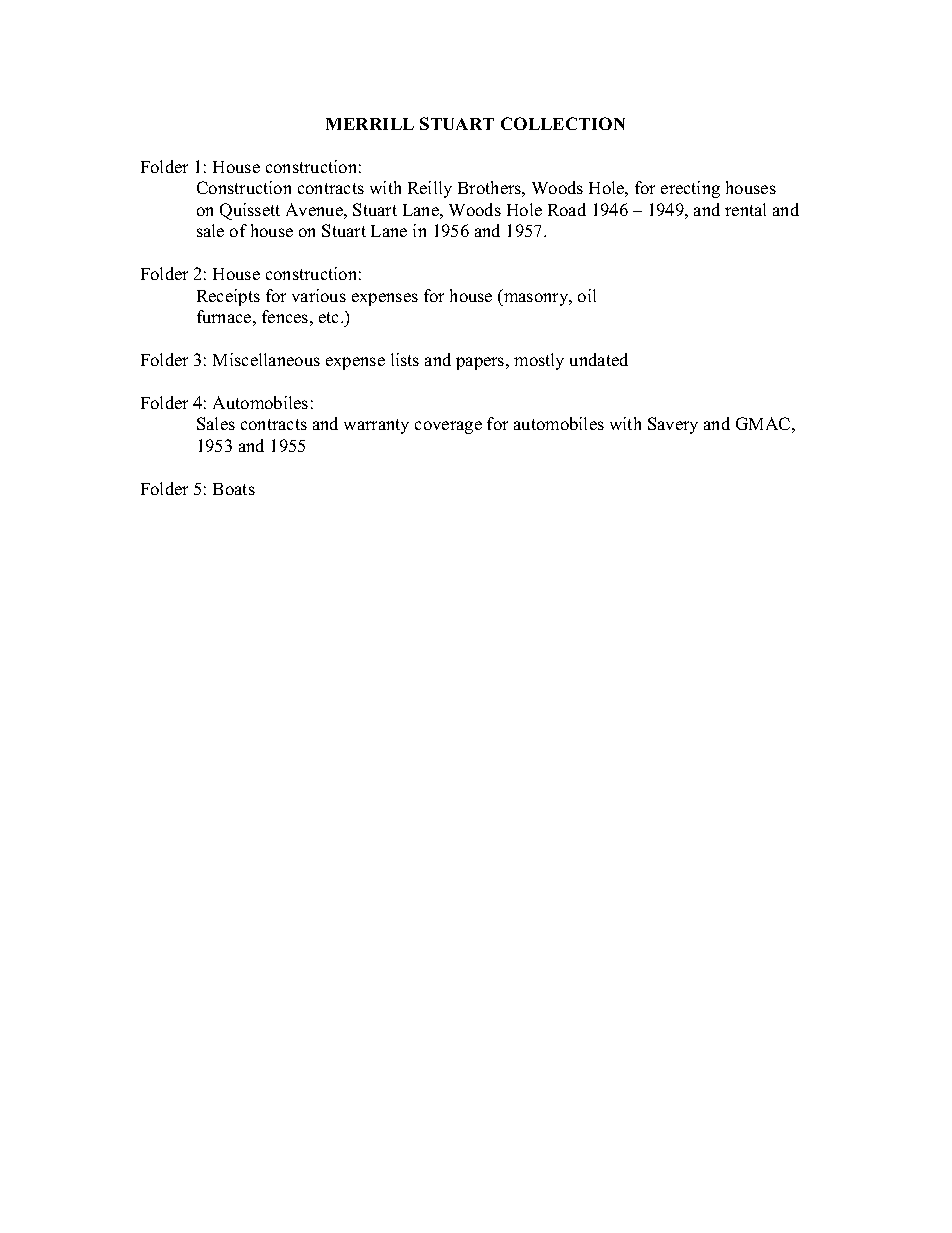 The height and width of the page is (1233, 952). I want to click on erecting, so click(690, 189).
